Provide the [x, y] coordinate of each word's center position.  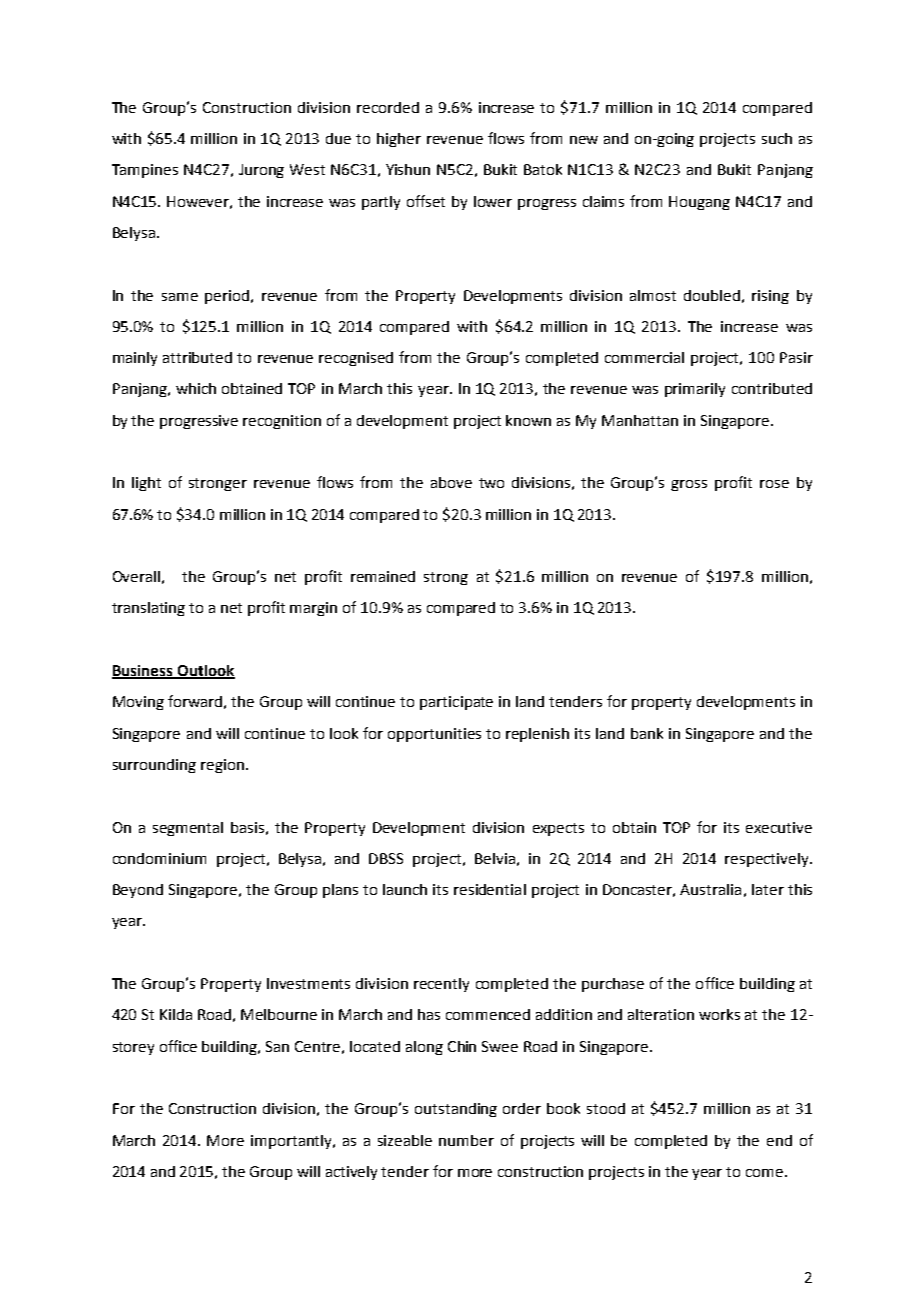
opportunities [434, 735]
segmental [188, 829]
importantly [293, 1142]
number [466, 1140]
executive [779, 827]
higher [399, 140]
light [146, 484]
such [777, 138]
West [307, 169]
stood [606, 1108]
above [451, 482]
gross [689, 485]
